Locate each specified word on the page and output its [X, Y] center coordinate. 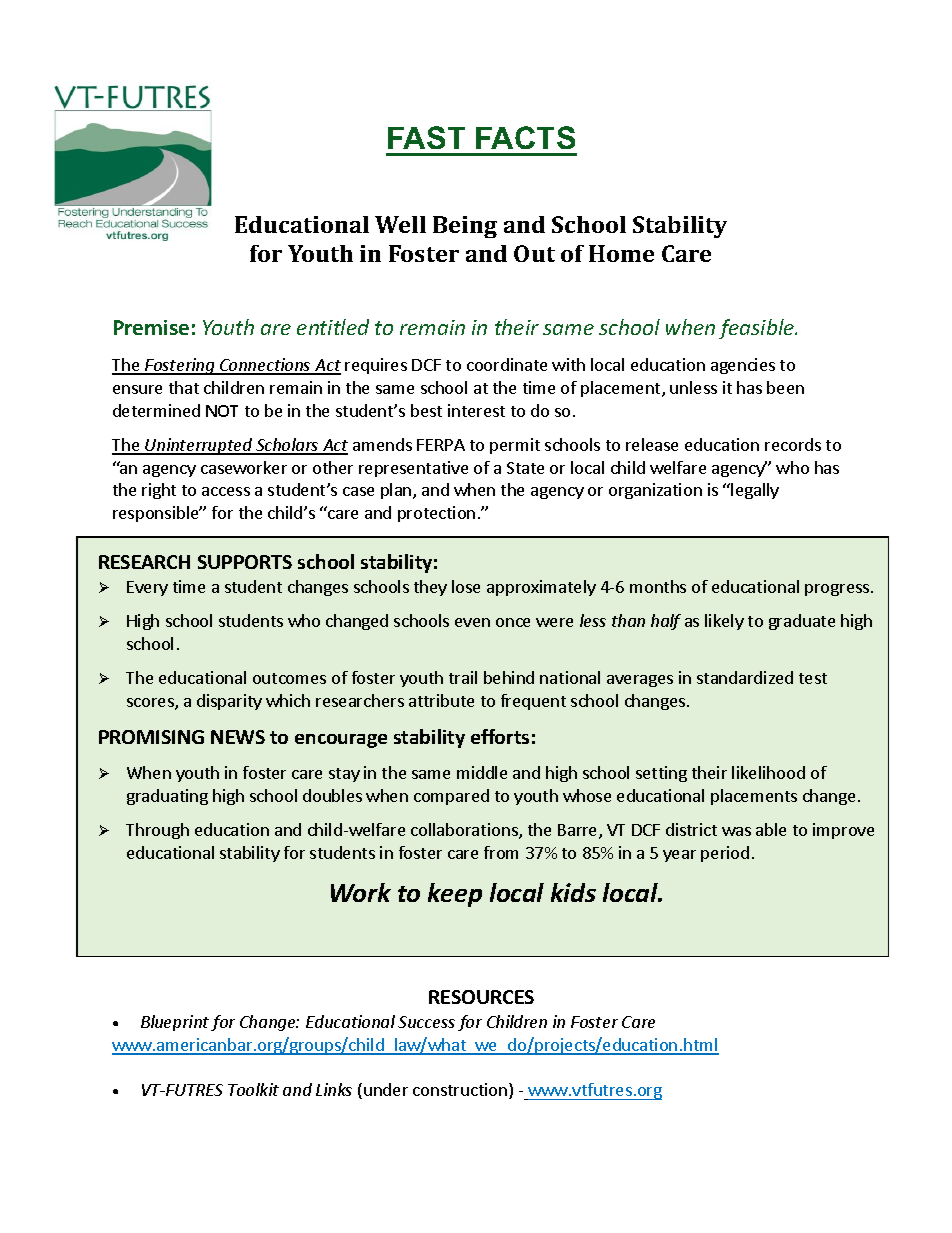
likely [724, 622]
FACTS [525, 137]
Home [621, 253]
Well [400, 224]
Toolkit [253, 1089]
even [472, 622]
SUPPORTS [245, 562]
